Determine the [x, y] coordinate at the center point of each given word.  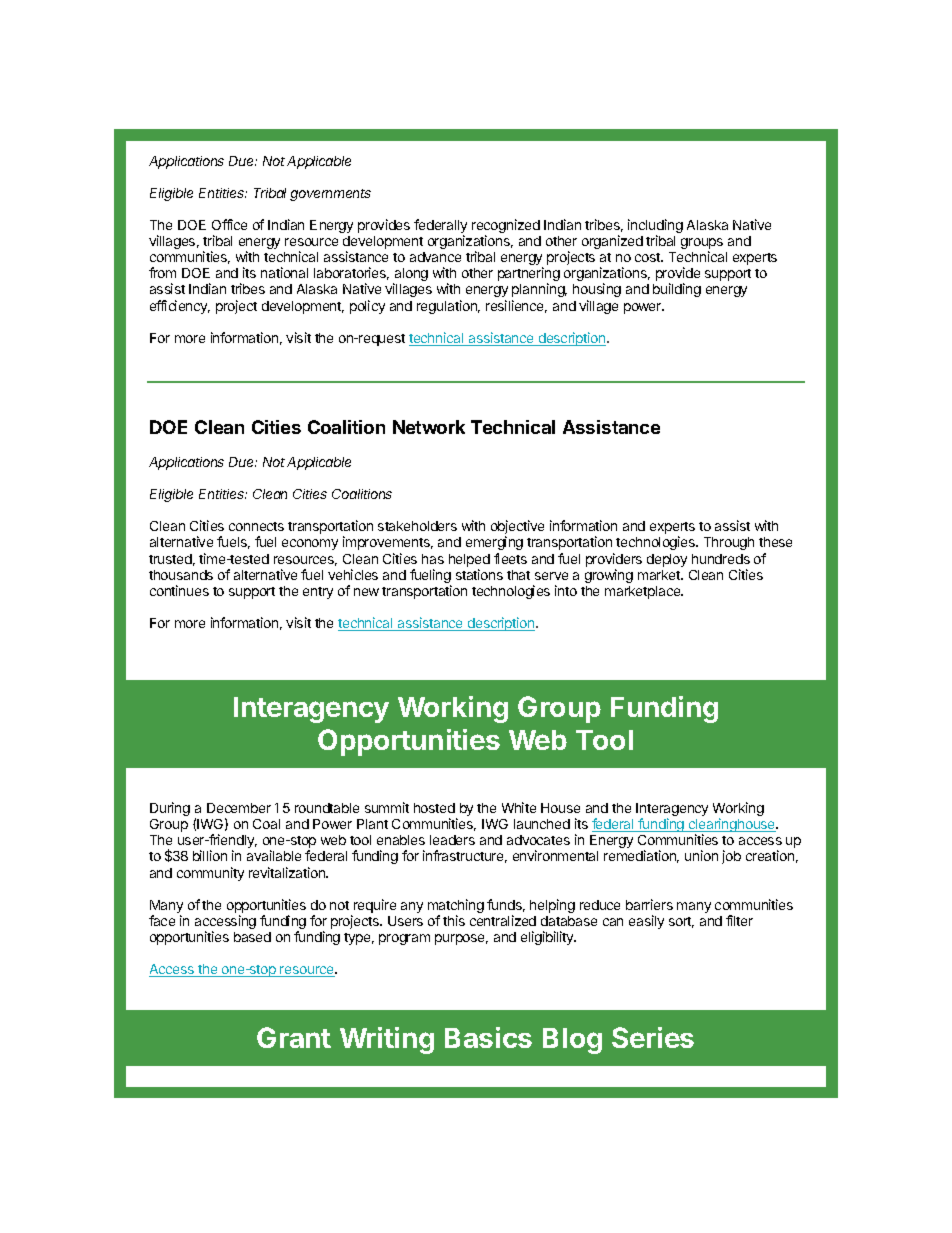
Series [653, 1037]
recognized [506, 227]
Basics [488, 1037]
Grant [294, 1037]
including [655, 227]
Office [229, 224]
